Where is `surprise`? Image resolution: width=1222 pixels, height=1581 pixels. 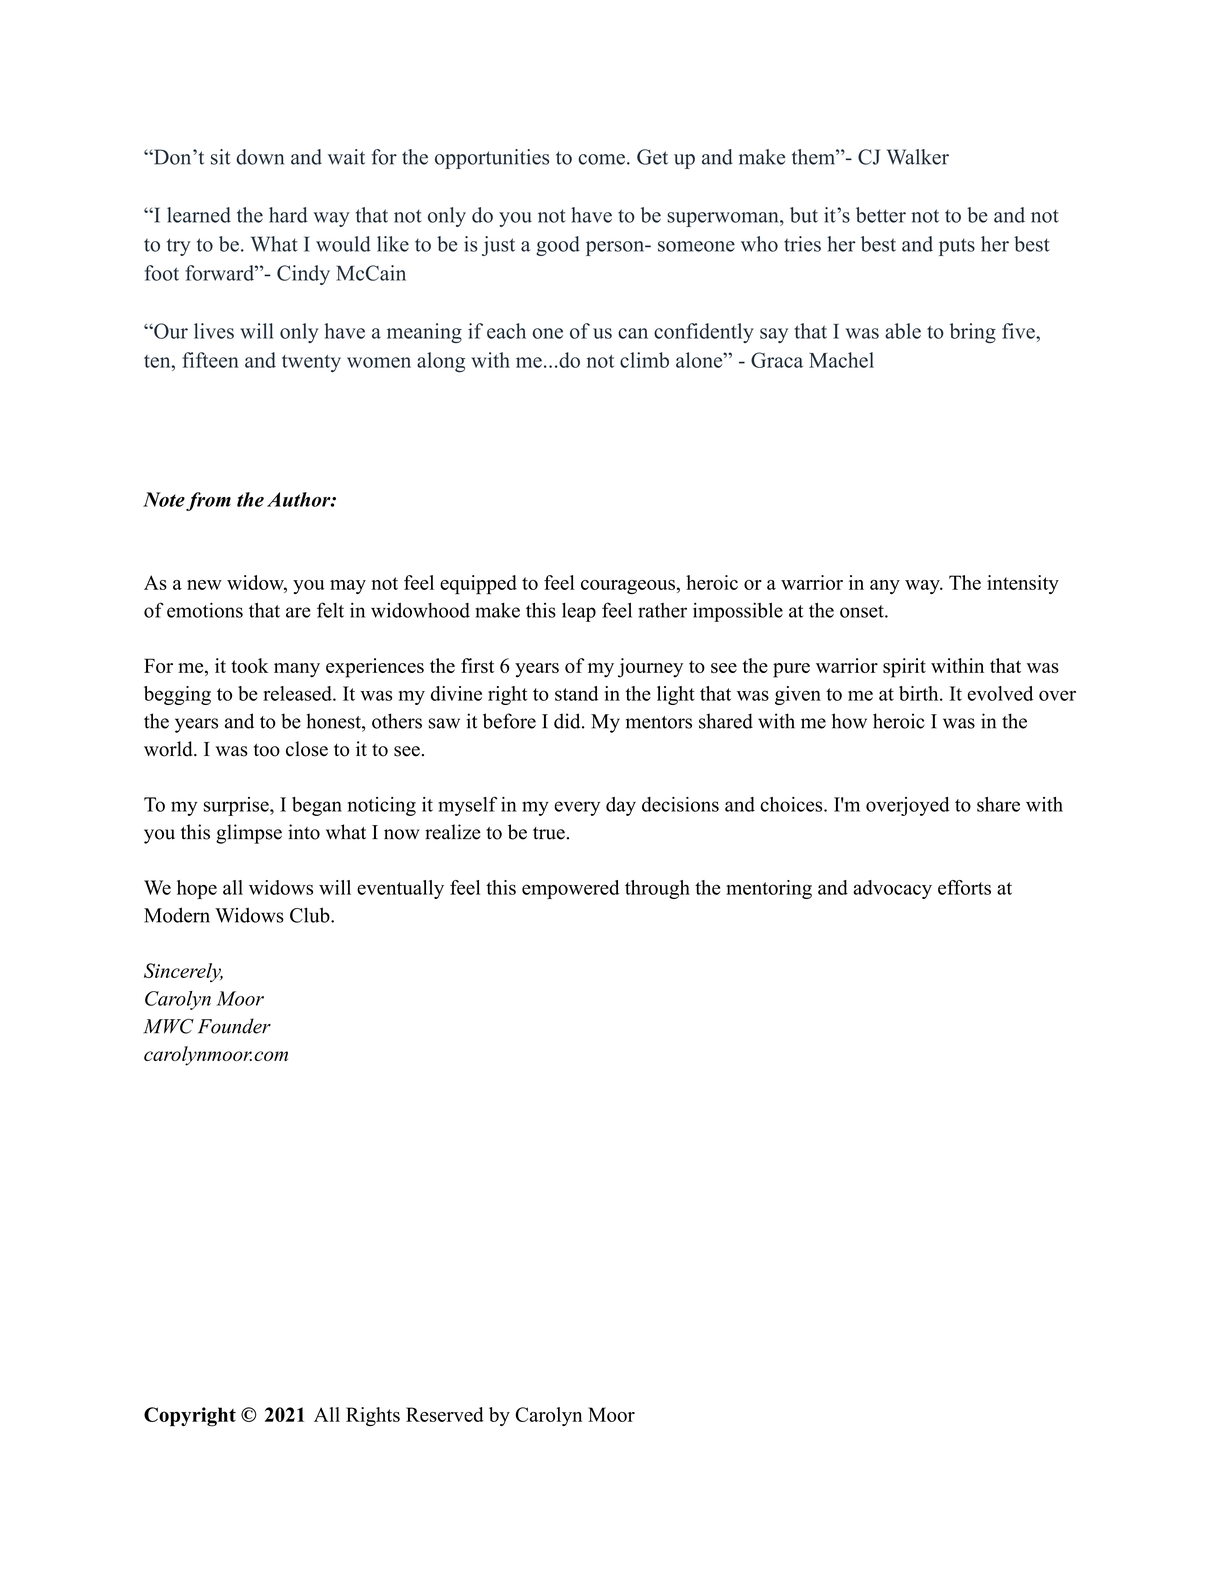 surprise is located at coordinates (237, 806).
